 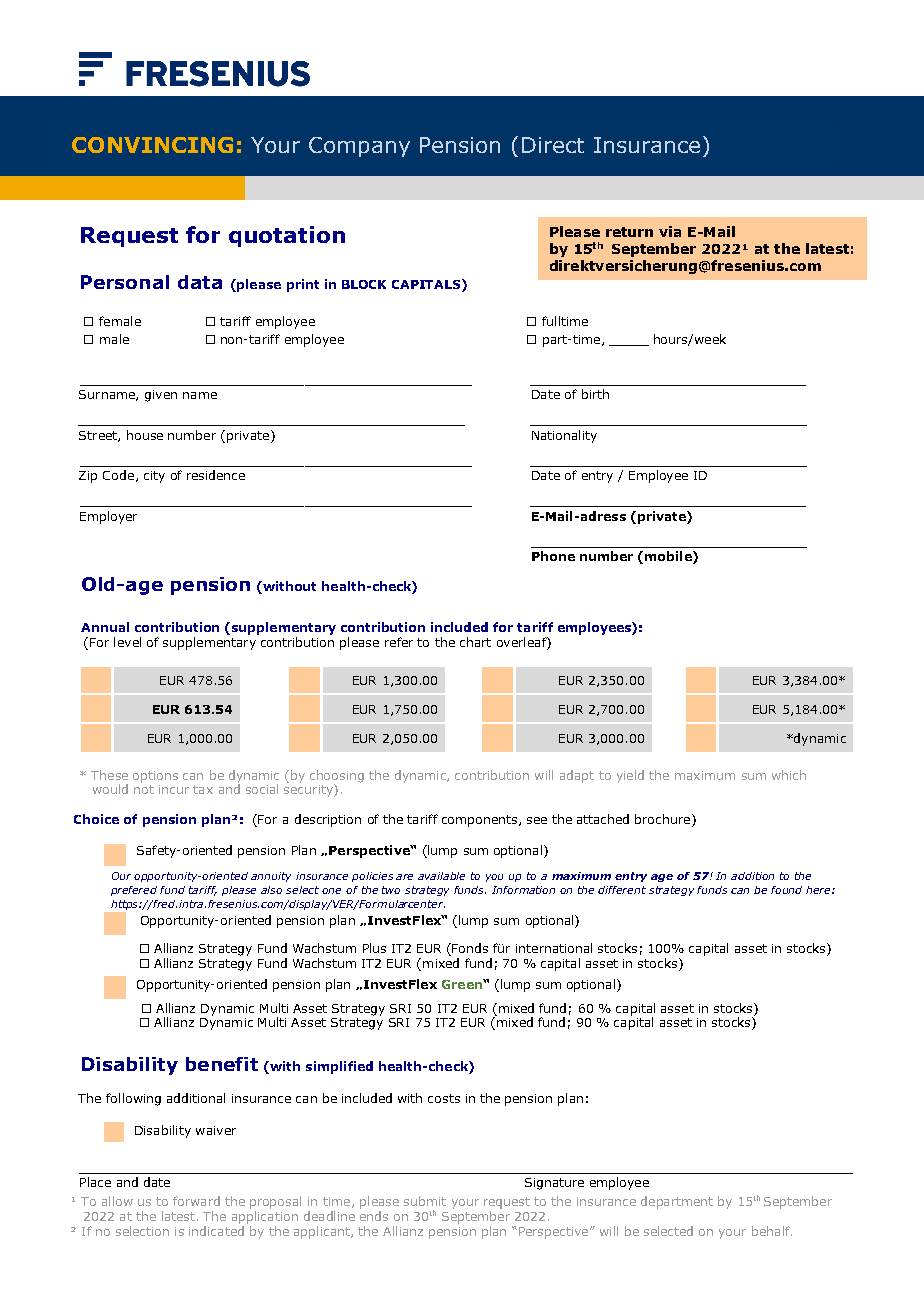 What do you see at coordinates (127, 642) in the image?
I see `level` at bounding box center [127, 642].
